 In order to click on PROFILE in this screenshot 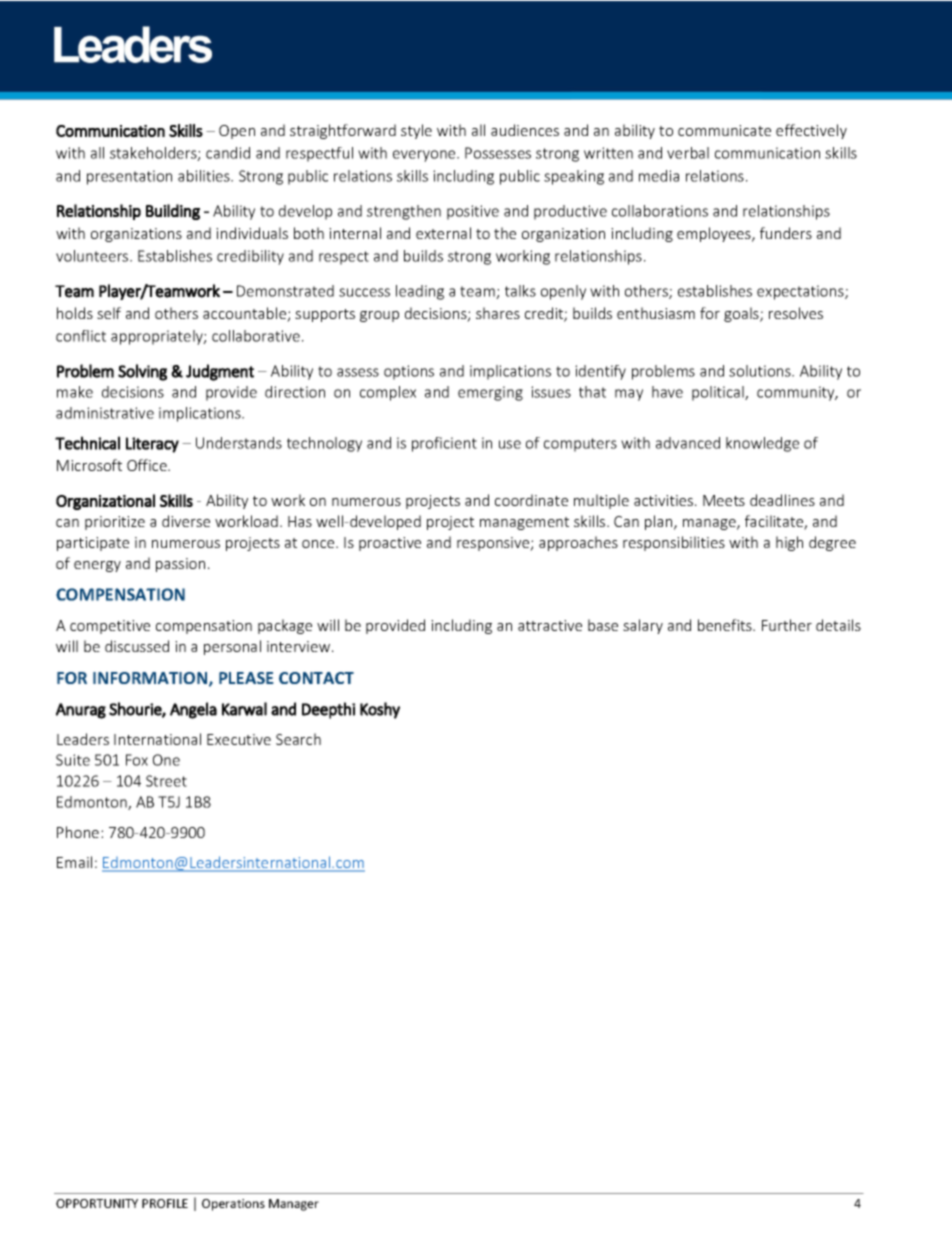, I will do `click(165, 1203)`.
